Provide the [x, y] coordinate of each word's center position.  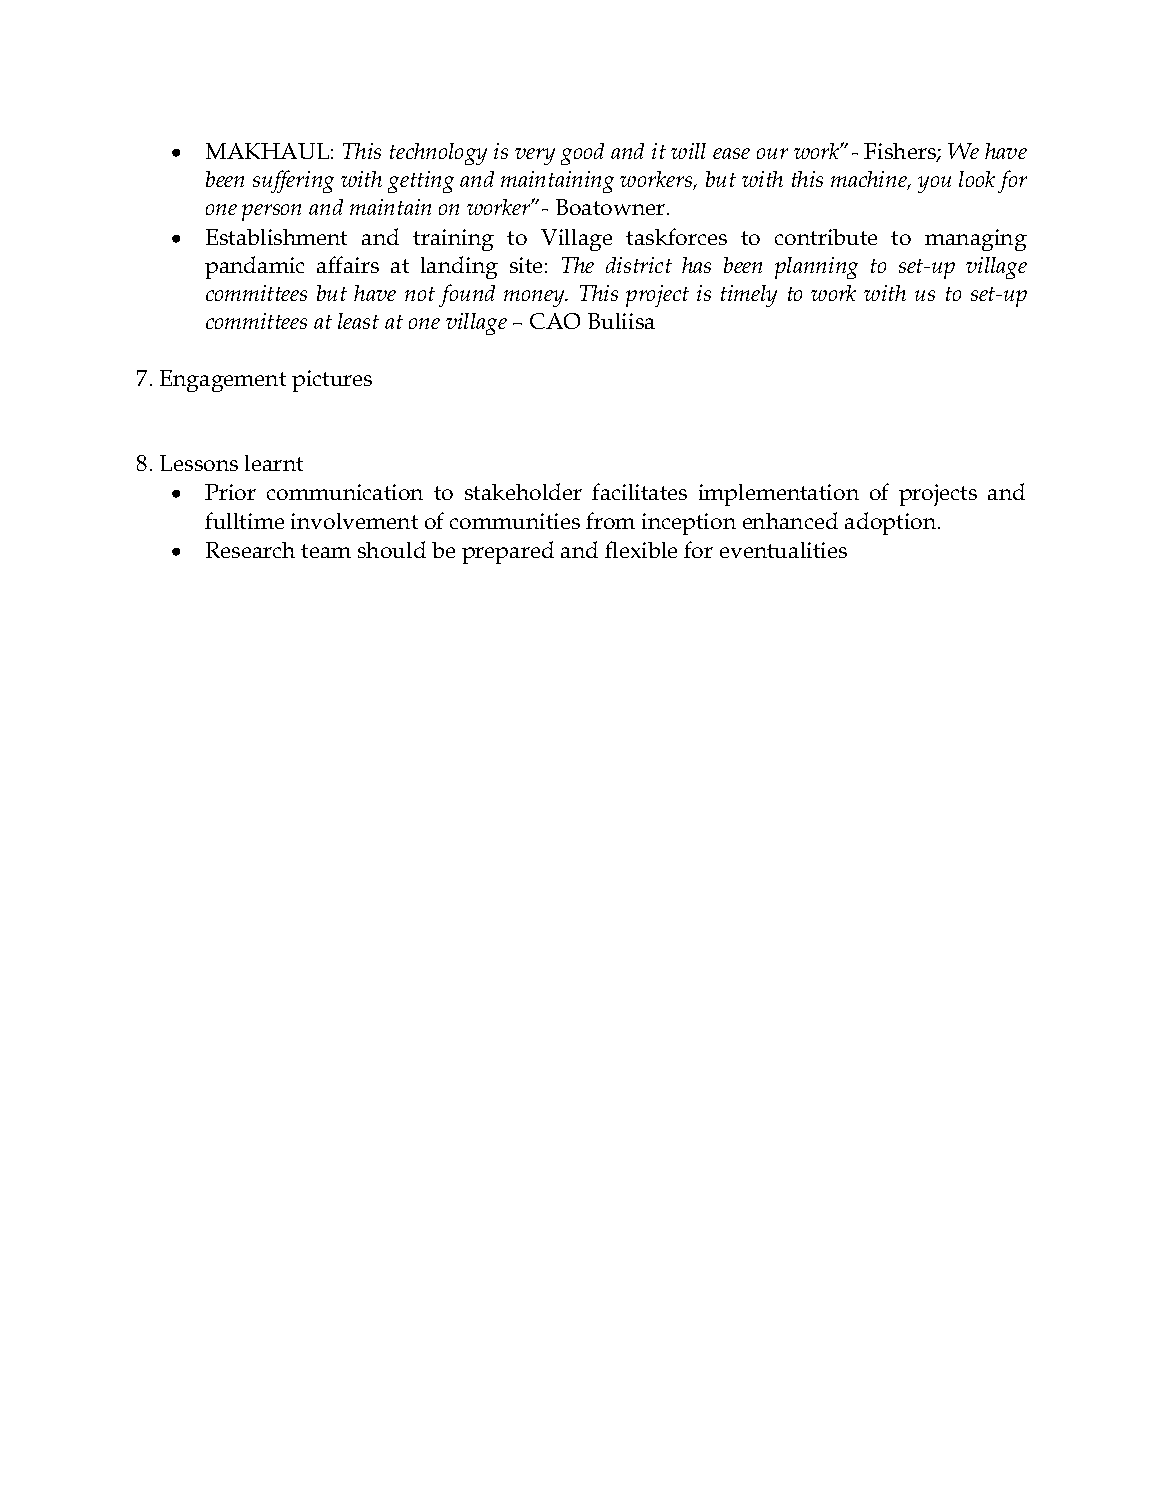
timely [749, 296]
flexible [641, 549]
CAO [555, 321]
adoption [892, 523]
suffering [293, 181]
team [326, 551]
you [934, 184]
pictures [332, 381]
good [582, 154]
